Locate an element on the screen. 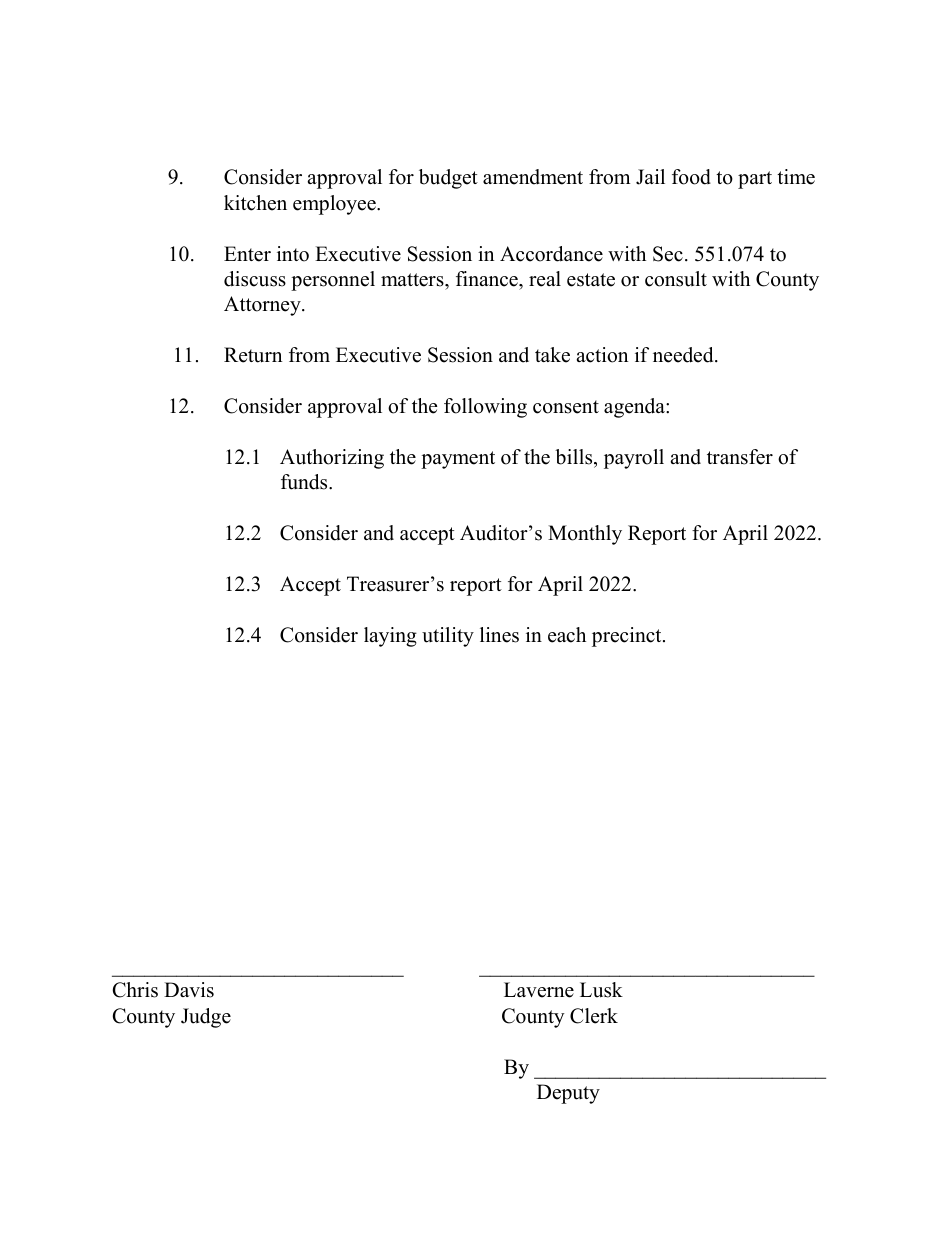  Clerk is located at coordinates (594, 1016).
